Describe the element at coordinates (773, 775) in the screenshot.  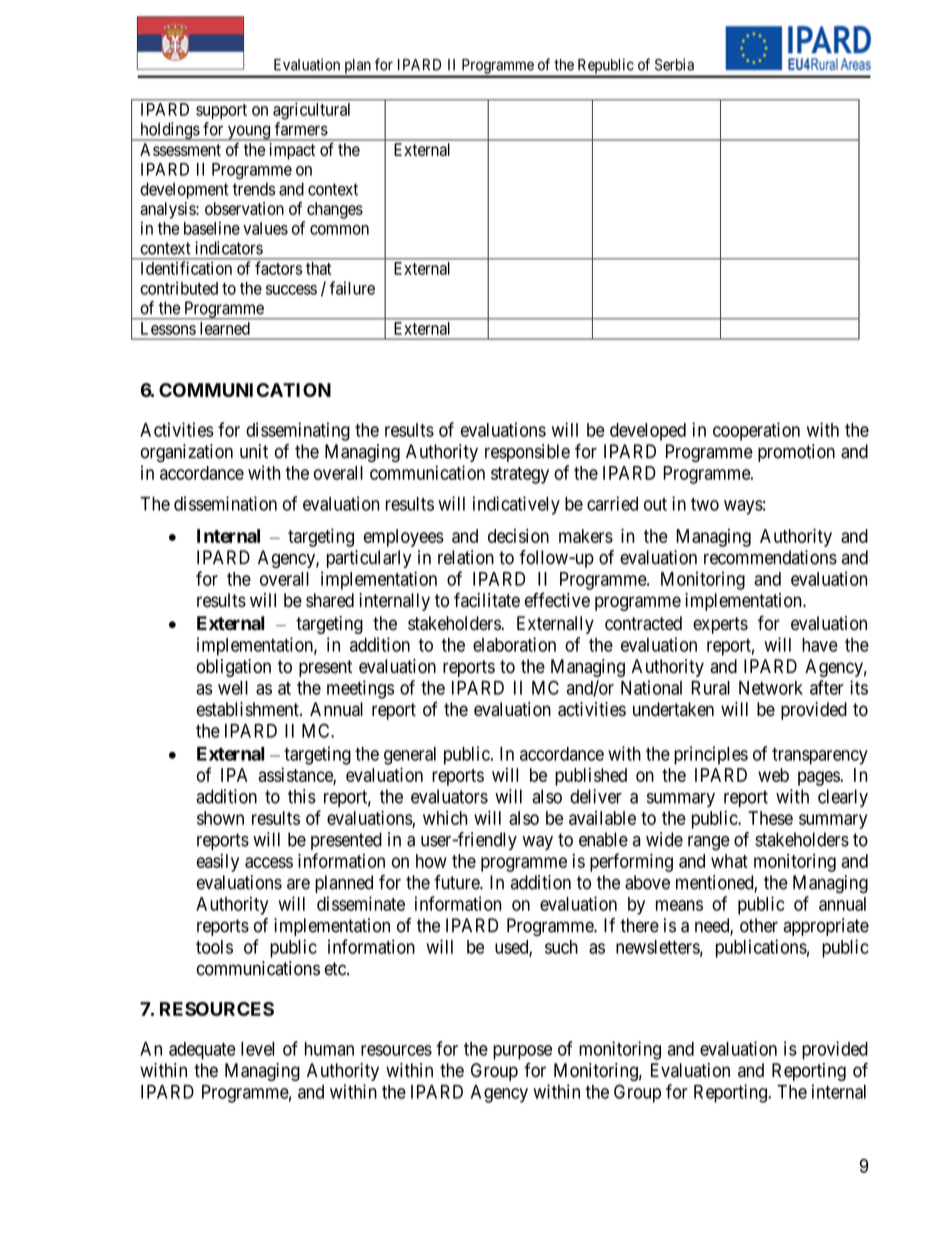
I see `web` at that location.
